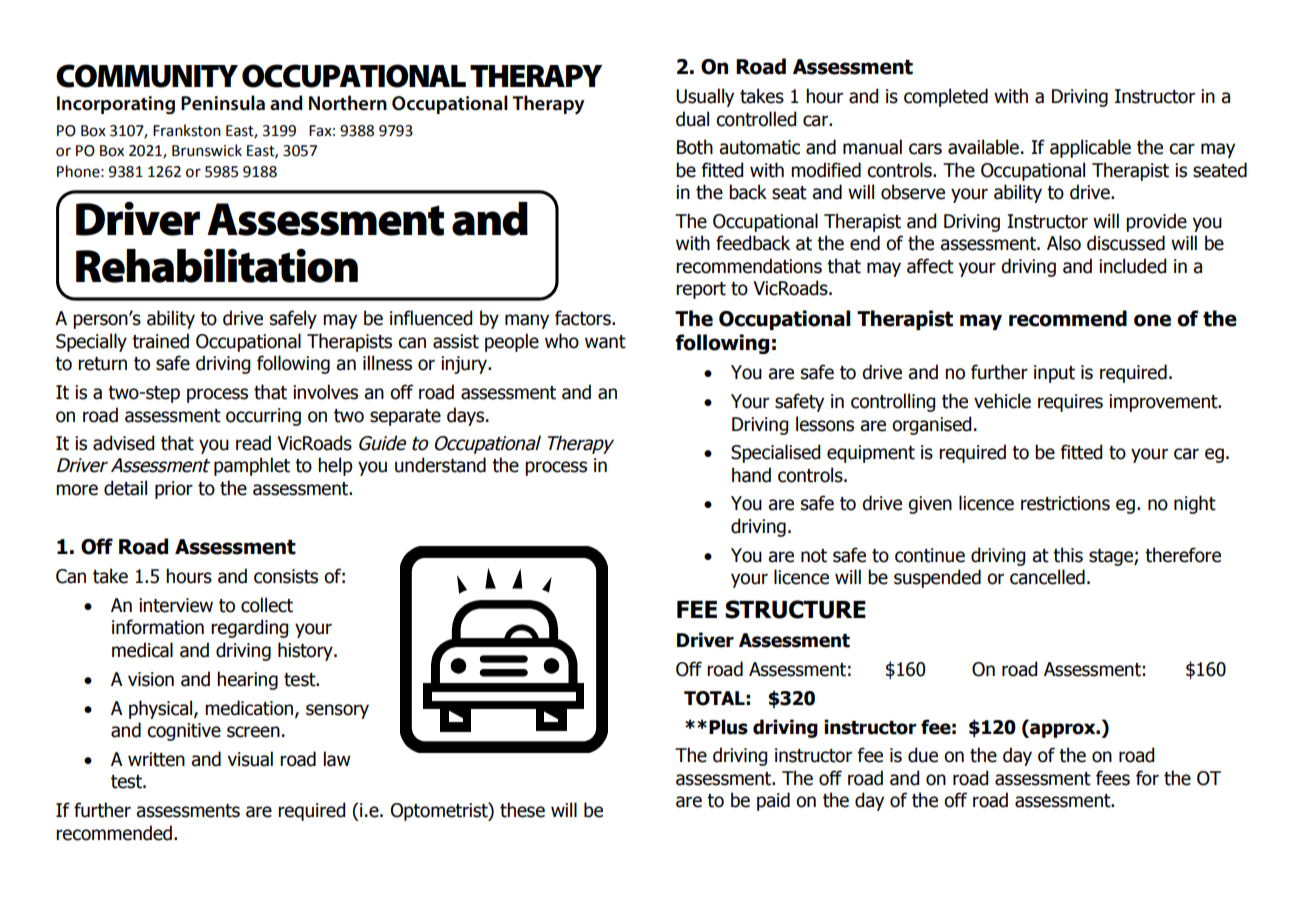  Describe the element at coordinates (223, 103) in the image. I see `Peninsula` at that location.
